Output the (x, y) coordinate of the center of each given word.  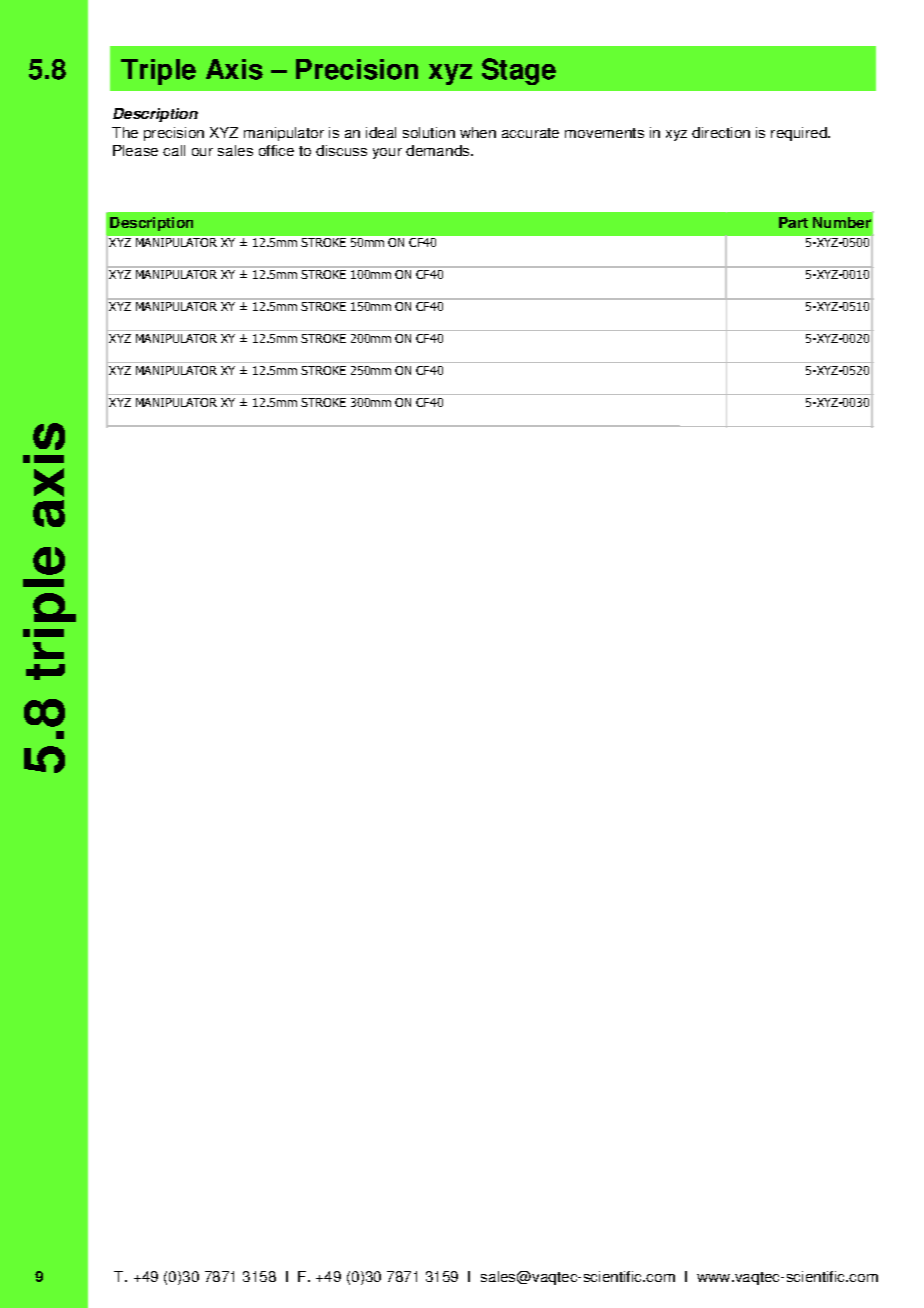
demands (439, 150)
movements (604, 133)
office (276, 150)
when (478, 132)
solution (429, 132)
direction (721, 132)
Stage (519, 71)
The (125, 132)
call (174, 150)
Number (842, 222)
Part (793, 222)
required (800, 134)
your (387, 153)
